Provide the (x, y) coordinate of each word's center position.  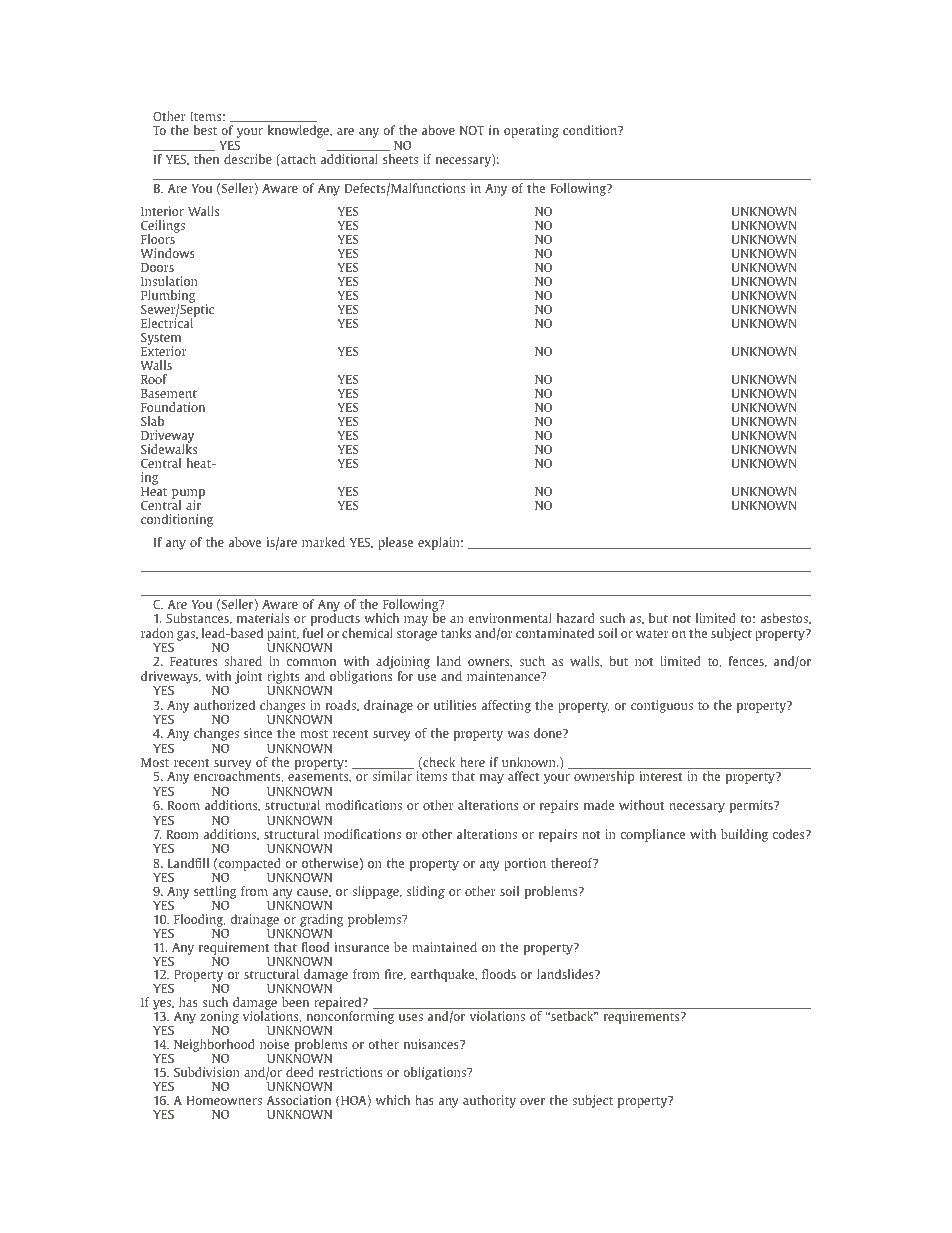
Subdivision (207, 1072)
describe (248, 159)
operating (531, 131)
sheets (400, 159)
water (652, 634)
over (532, 1101)
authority (489, 1101)
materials (263, 618)
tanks (456, 633)
